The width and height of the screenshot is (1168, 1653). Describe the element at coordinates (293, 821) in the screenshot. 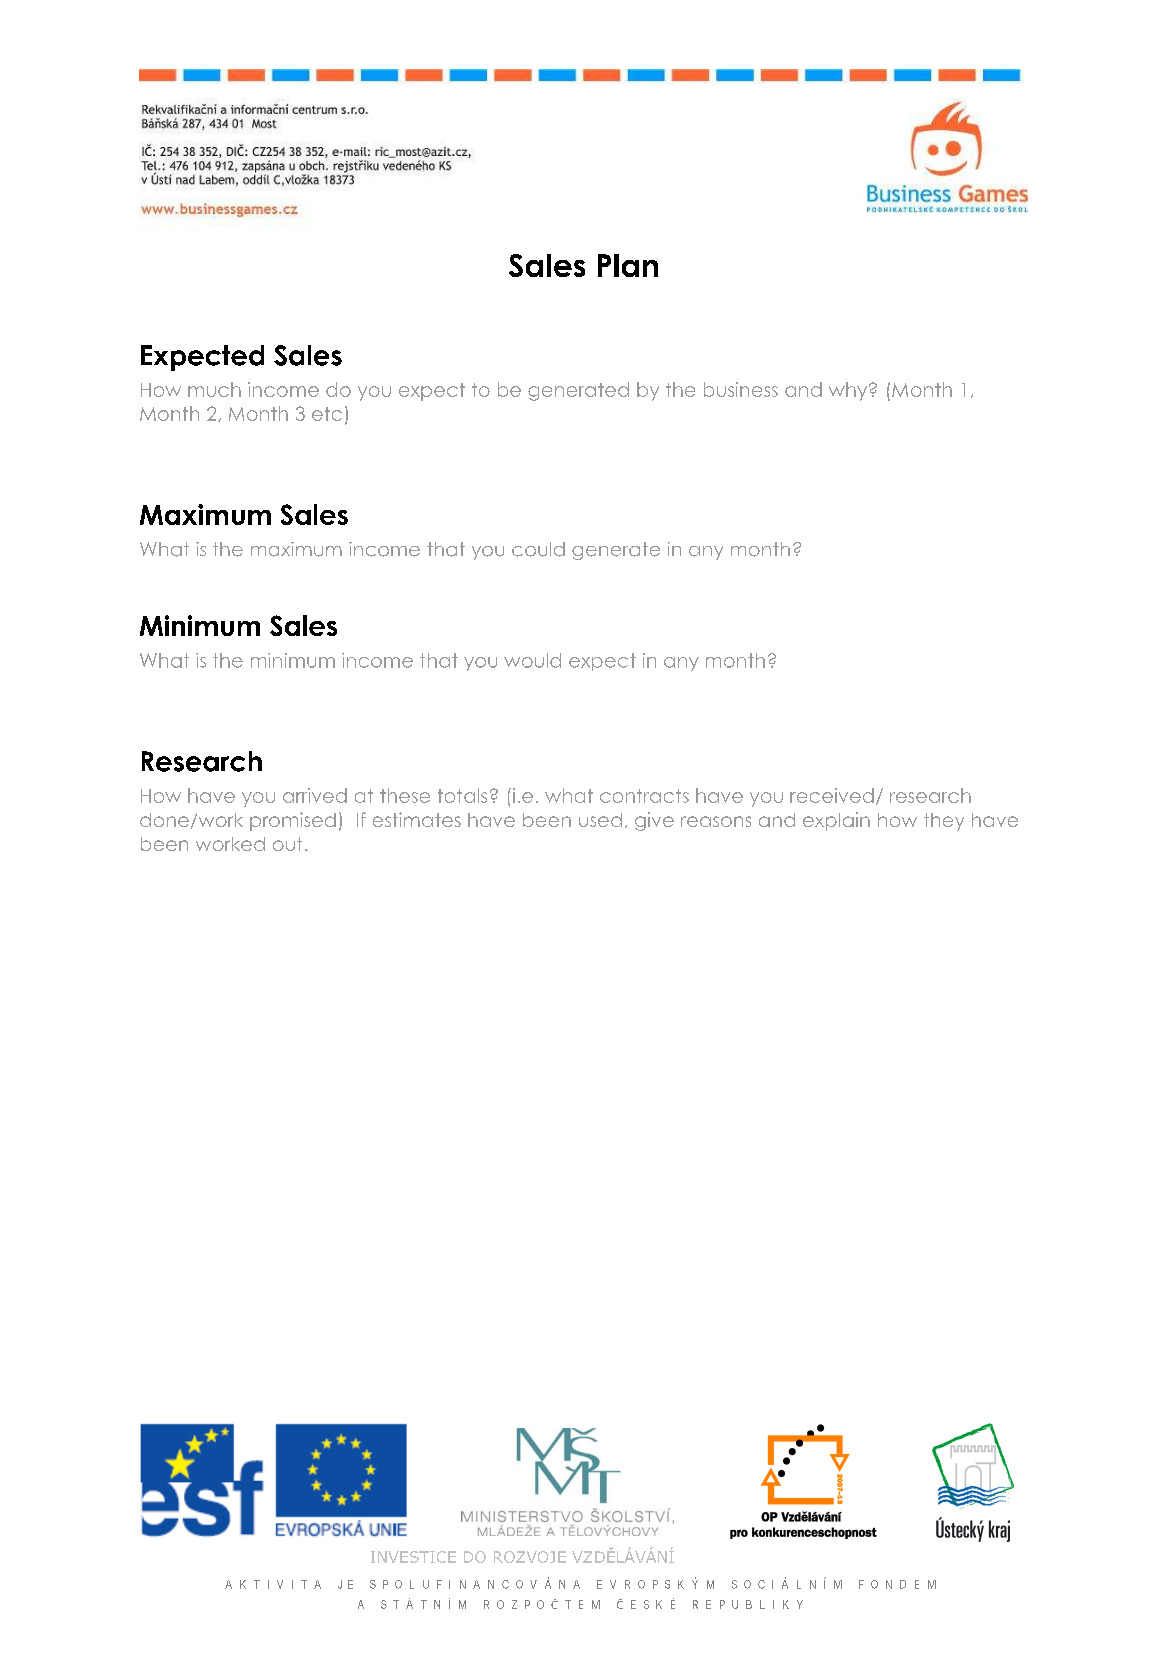

I see `promised` at that location.
